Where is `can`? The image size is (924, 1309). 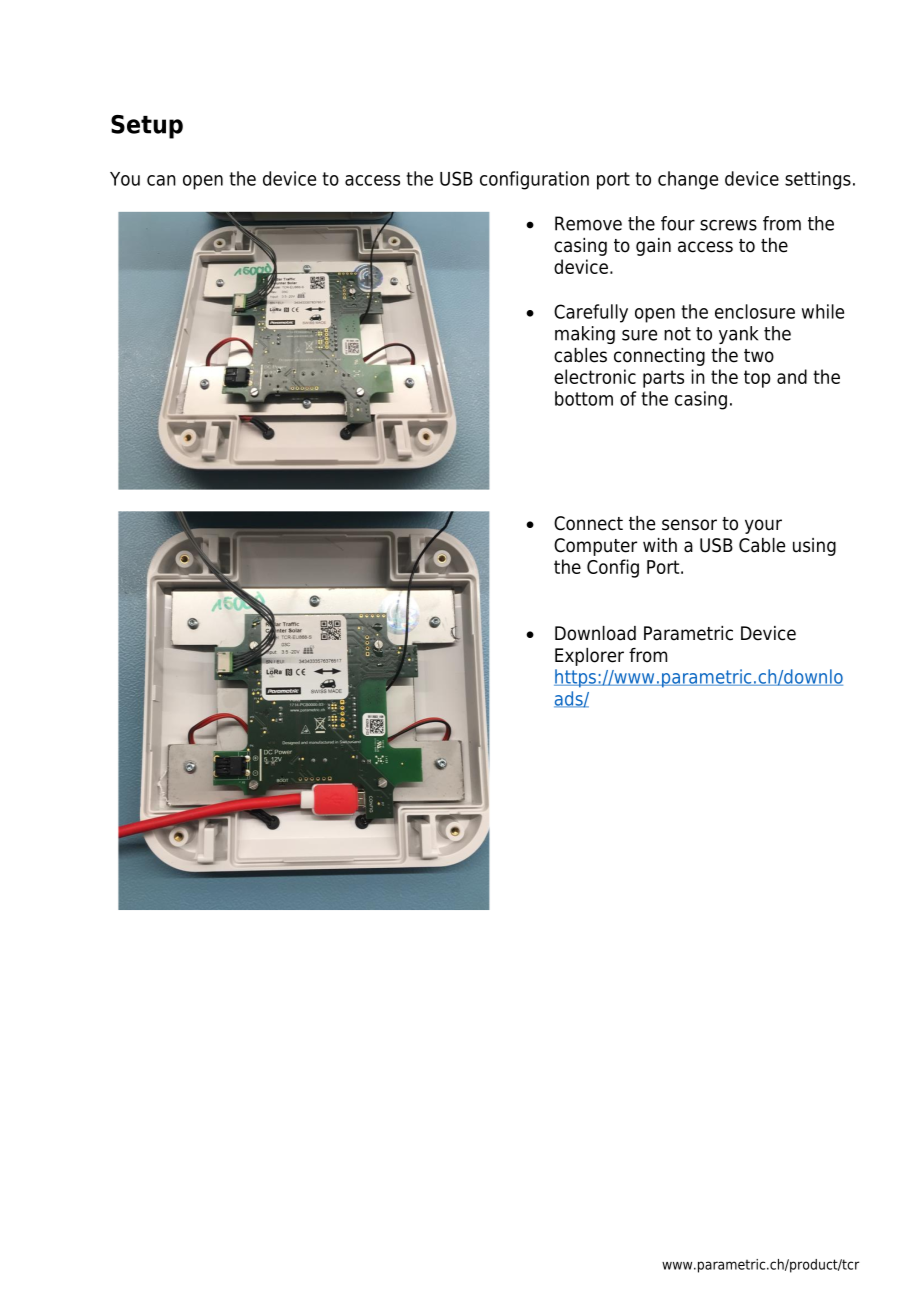 can is located at coordinates (161, 180).
